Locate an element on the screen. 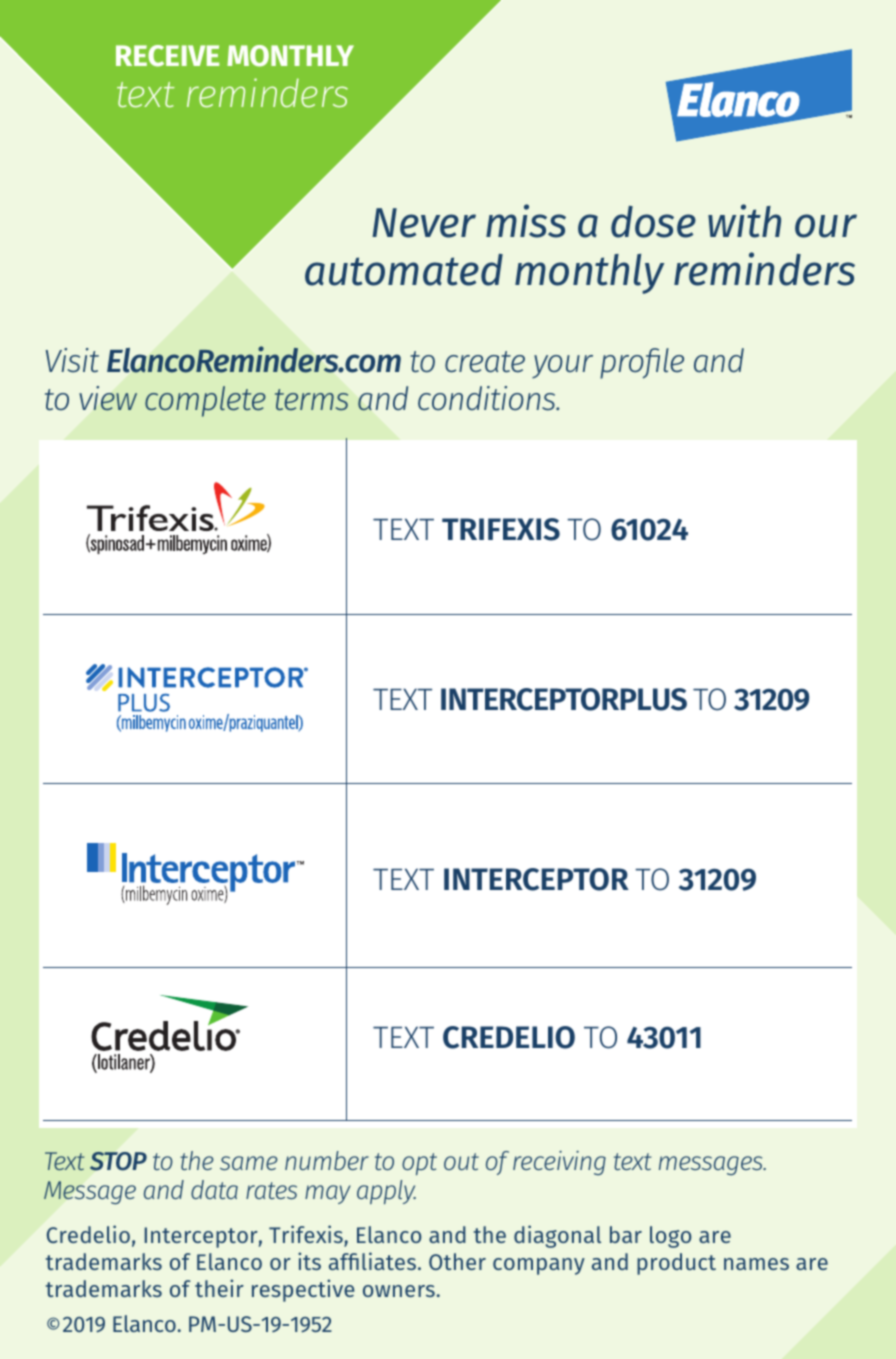 The height and width of the screenshot is (1359, 896). STOP is located at coordinates (118, 1161).
